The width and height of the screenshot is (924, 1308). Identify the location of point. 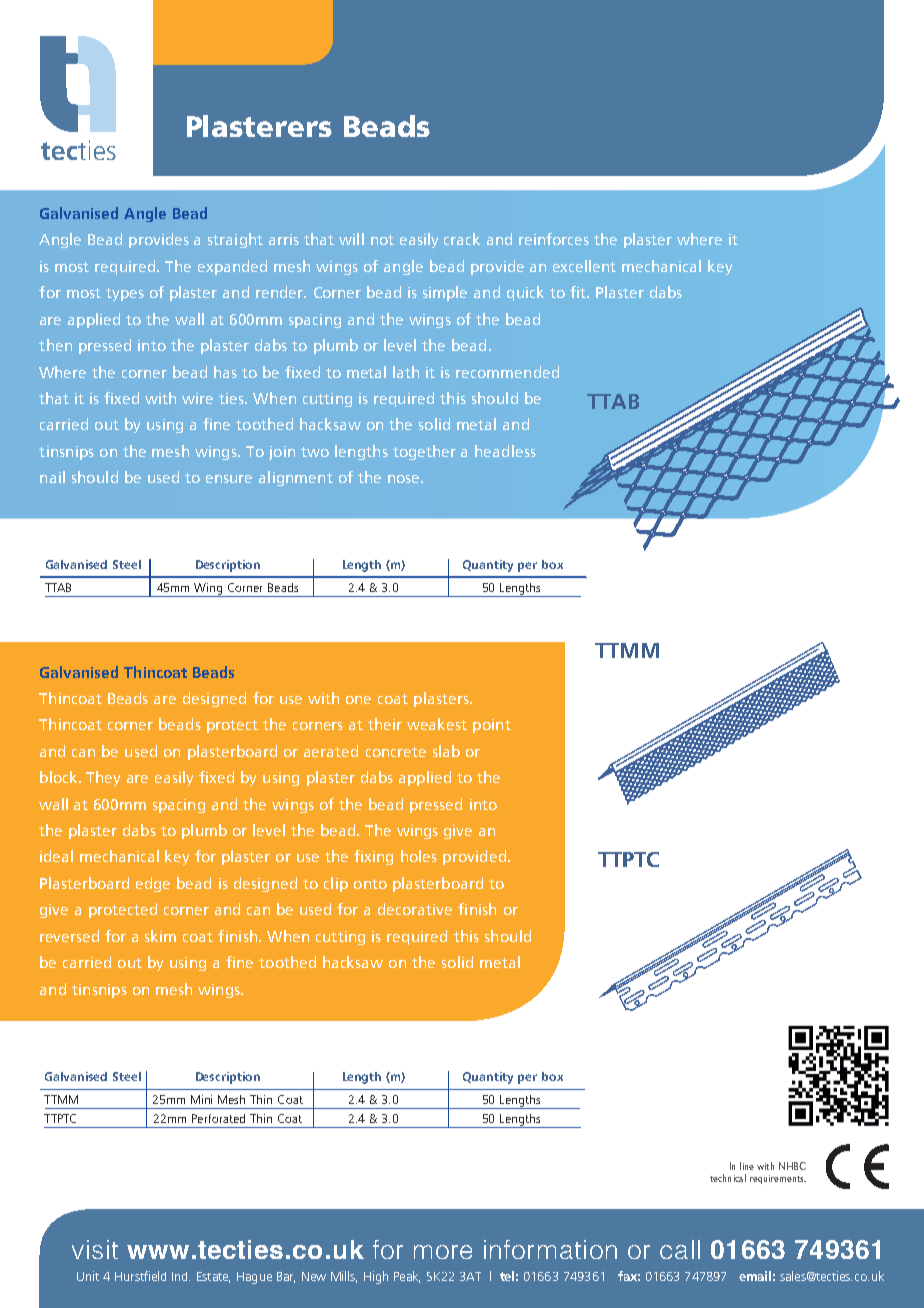
(492, 726).
